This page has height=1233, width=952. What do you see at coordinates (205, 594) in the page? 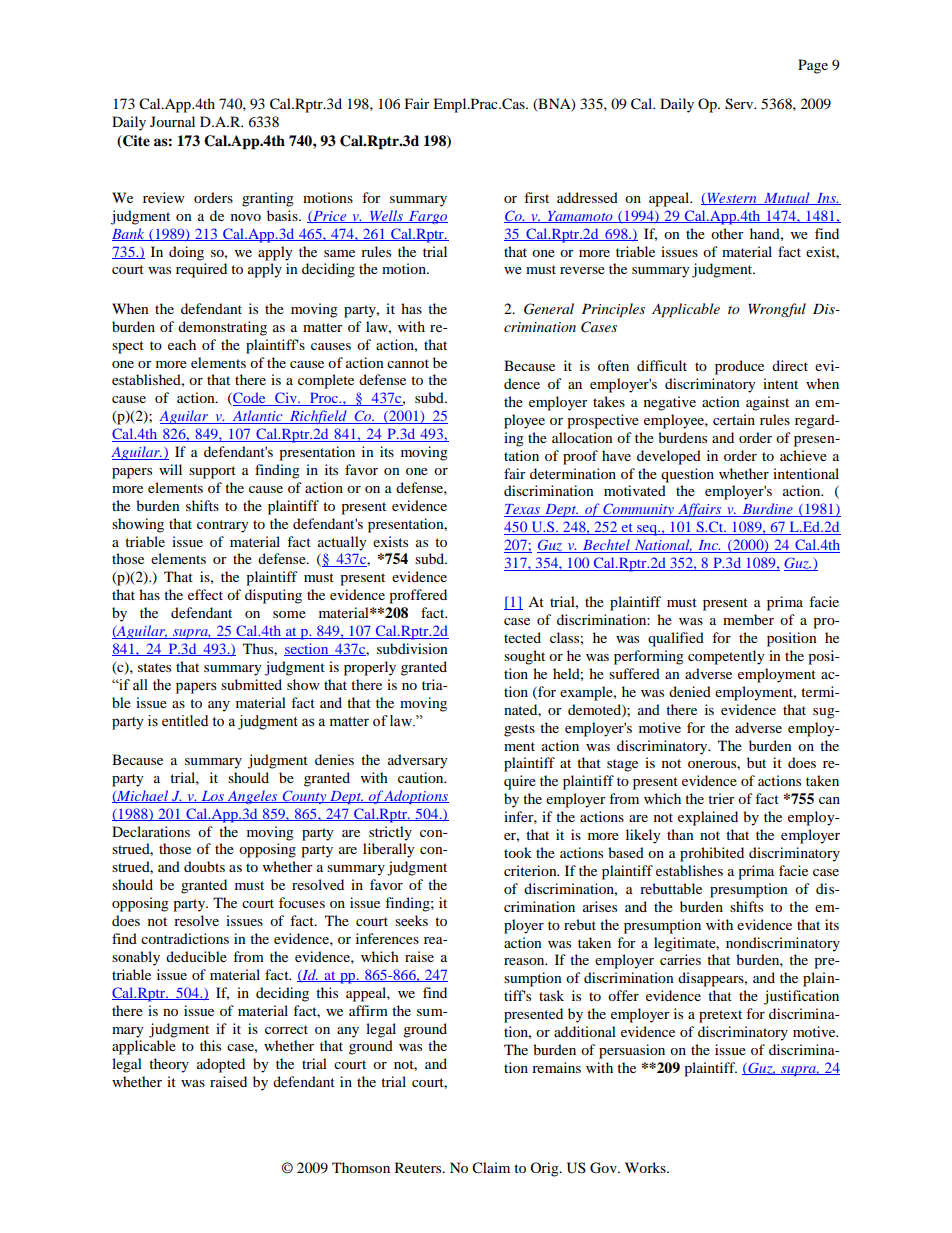
I see `effect` at bounding box center [205, 594].
